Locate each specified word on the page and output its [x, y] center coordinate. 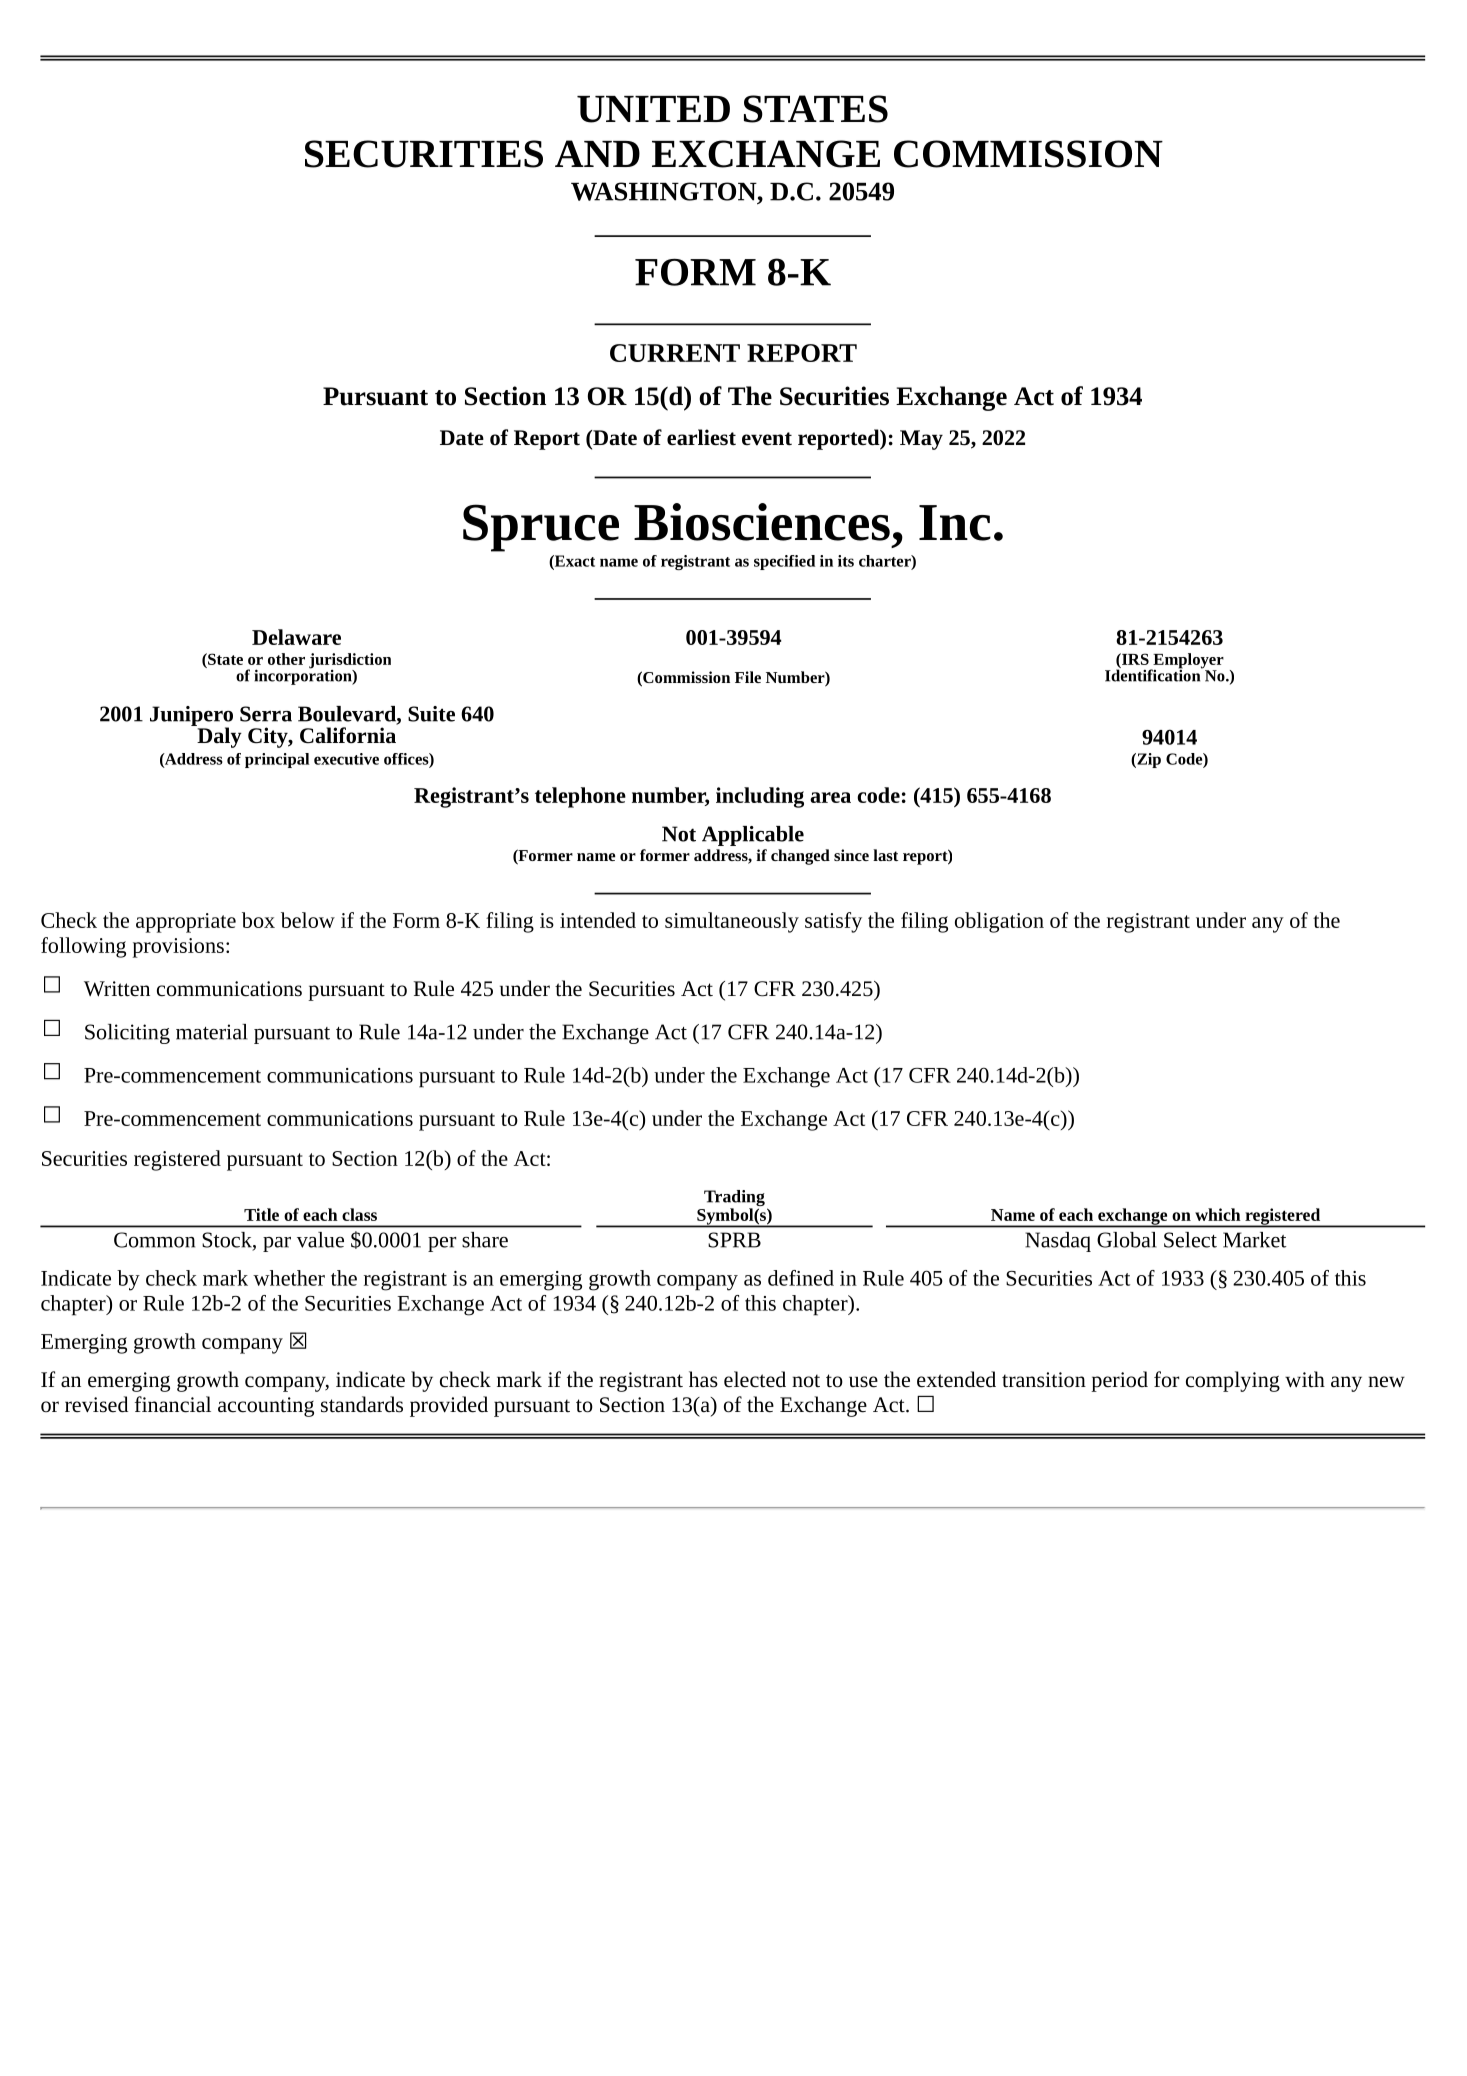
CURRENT [675, 353]
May [921, 440]
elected [755, 1379]
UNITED [653, 109]
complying [1233, 1381]
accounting [266, 1407]
